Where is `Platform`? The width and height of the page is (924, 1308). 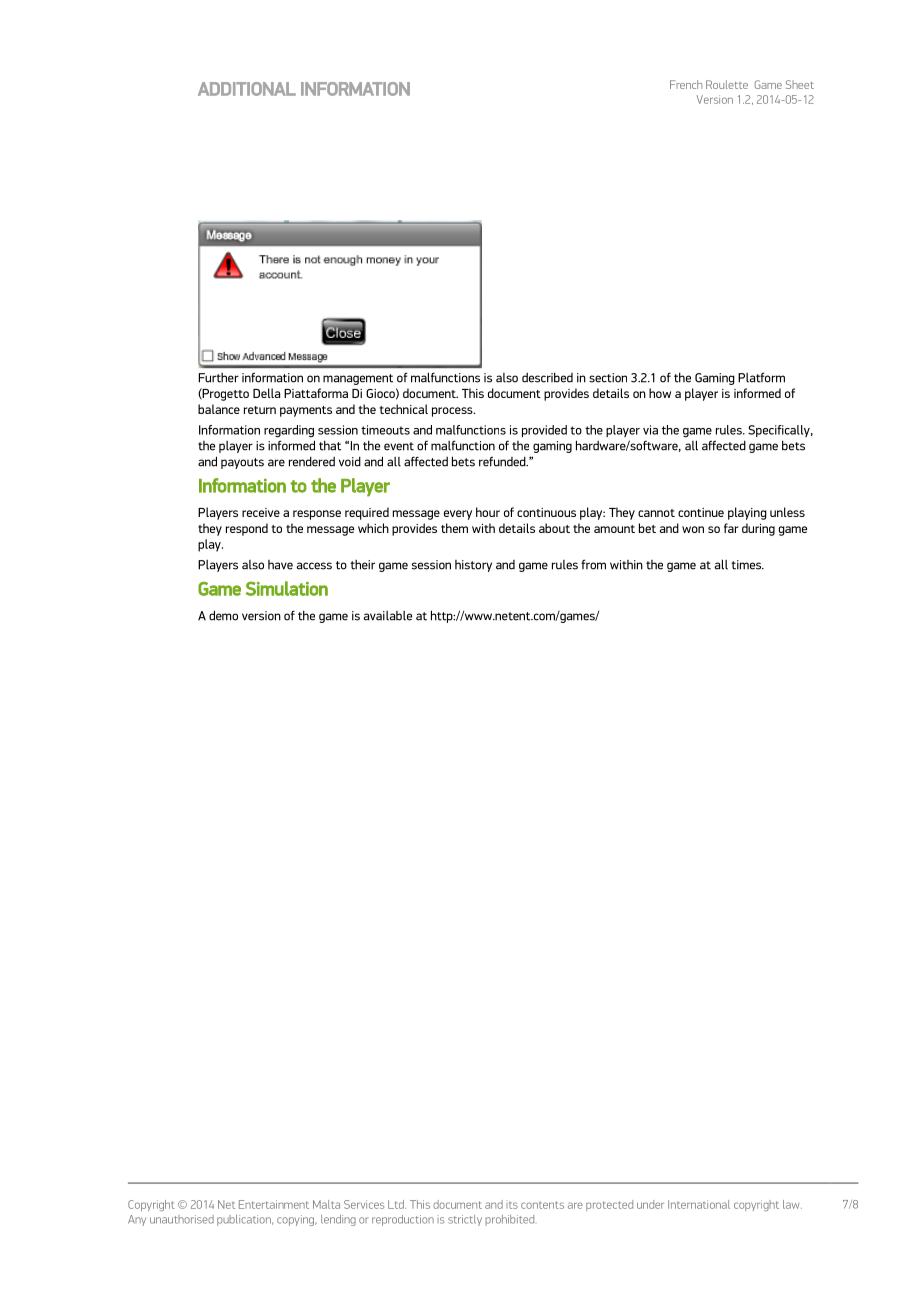
Platform is located at coordinates (761, 377).
